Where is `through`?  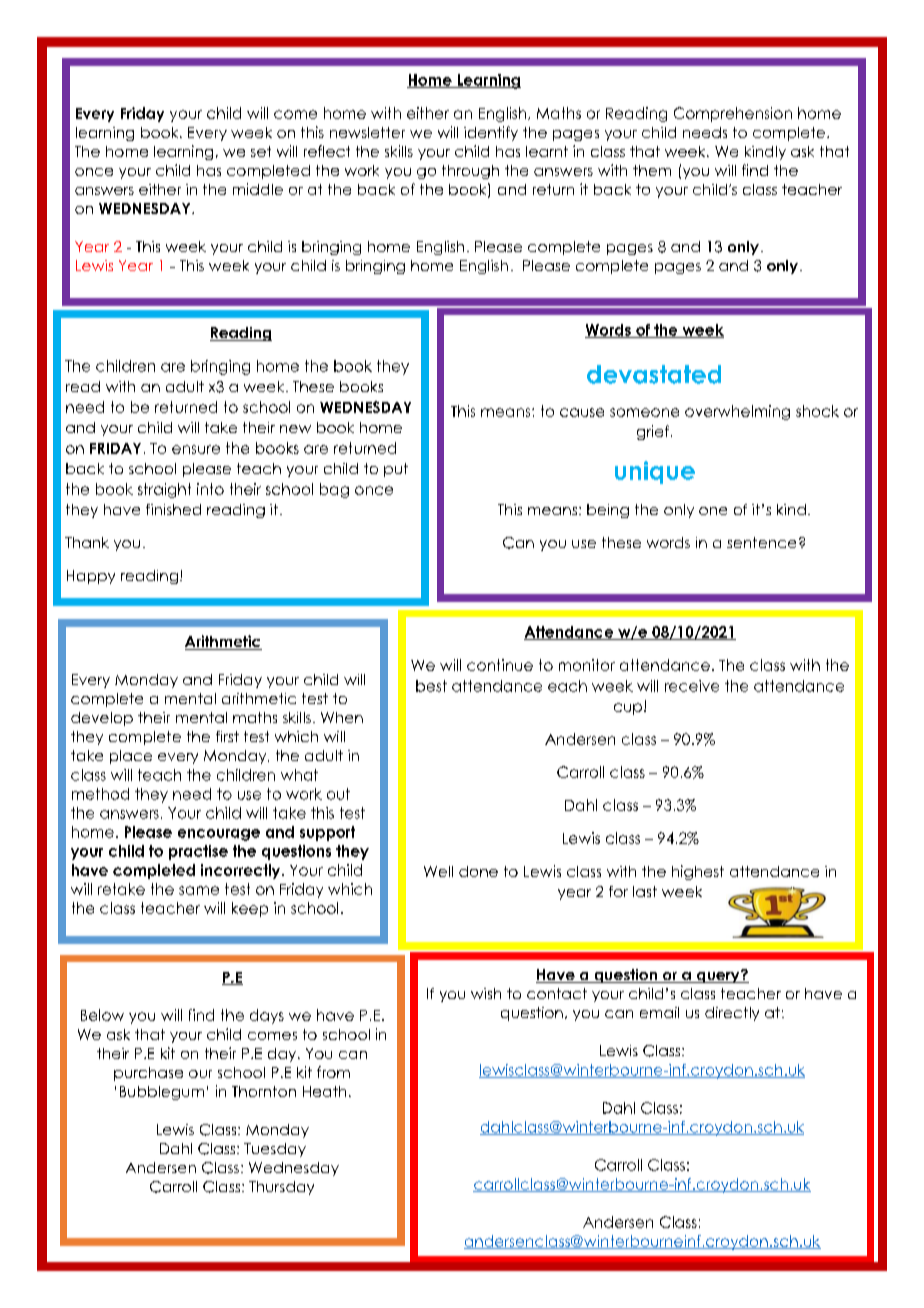 through is located at coordinates (470, 172).
